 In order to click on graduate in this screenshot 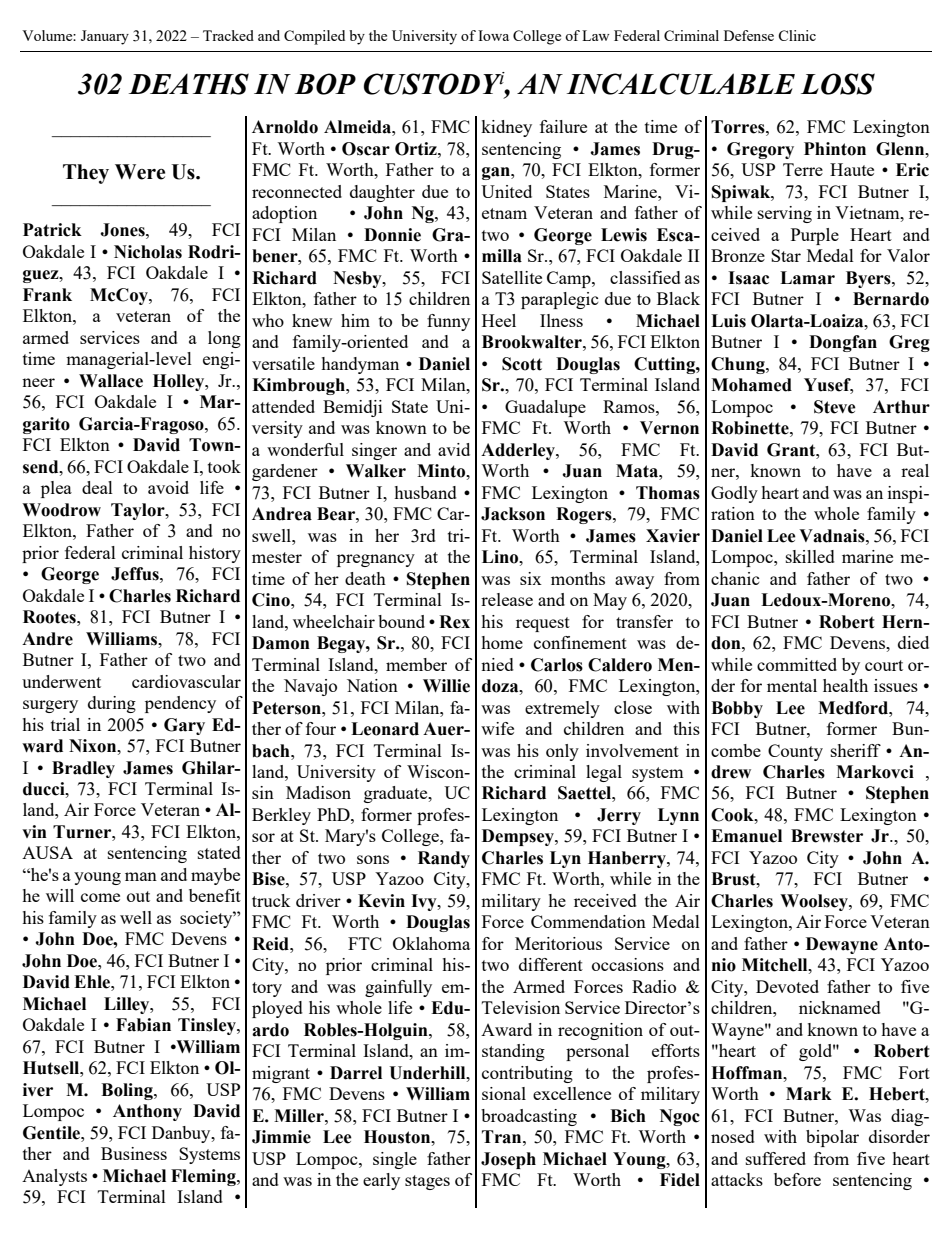, I will do `click(397, 794)`.
